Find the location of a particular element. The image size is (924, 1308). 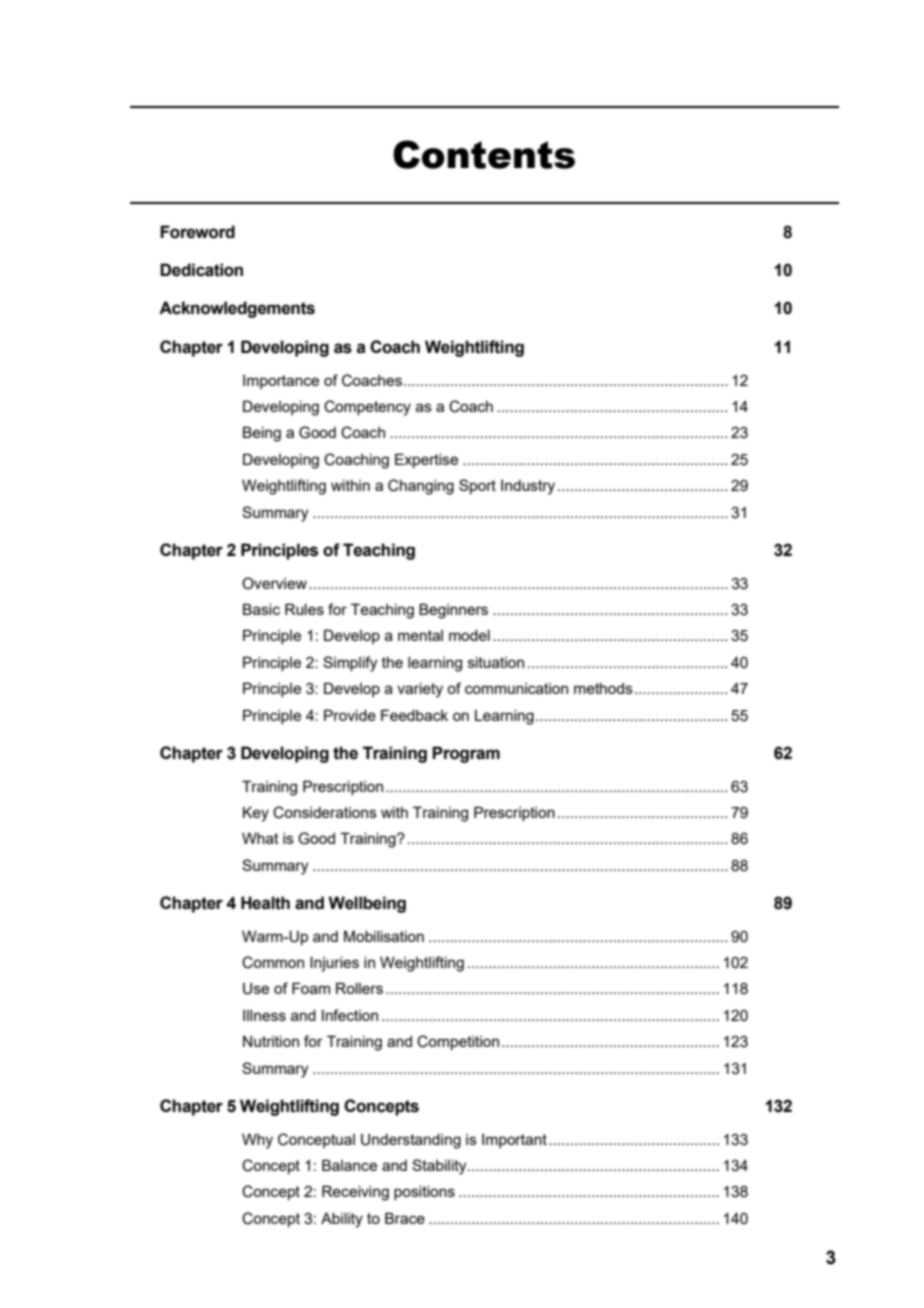

positions is located at coordinates (424, 1193).
